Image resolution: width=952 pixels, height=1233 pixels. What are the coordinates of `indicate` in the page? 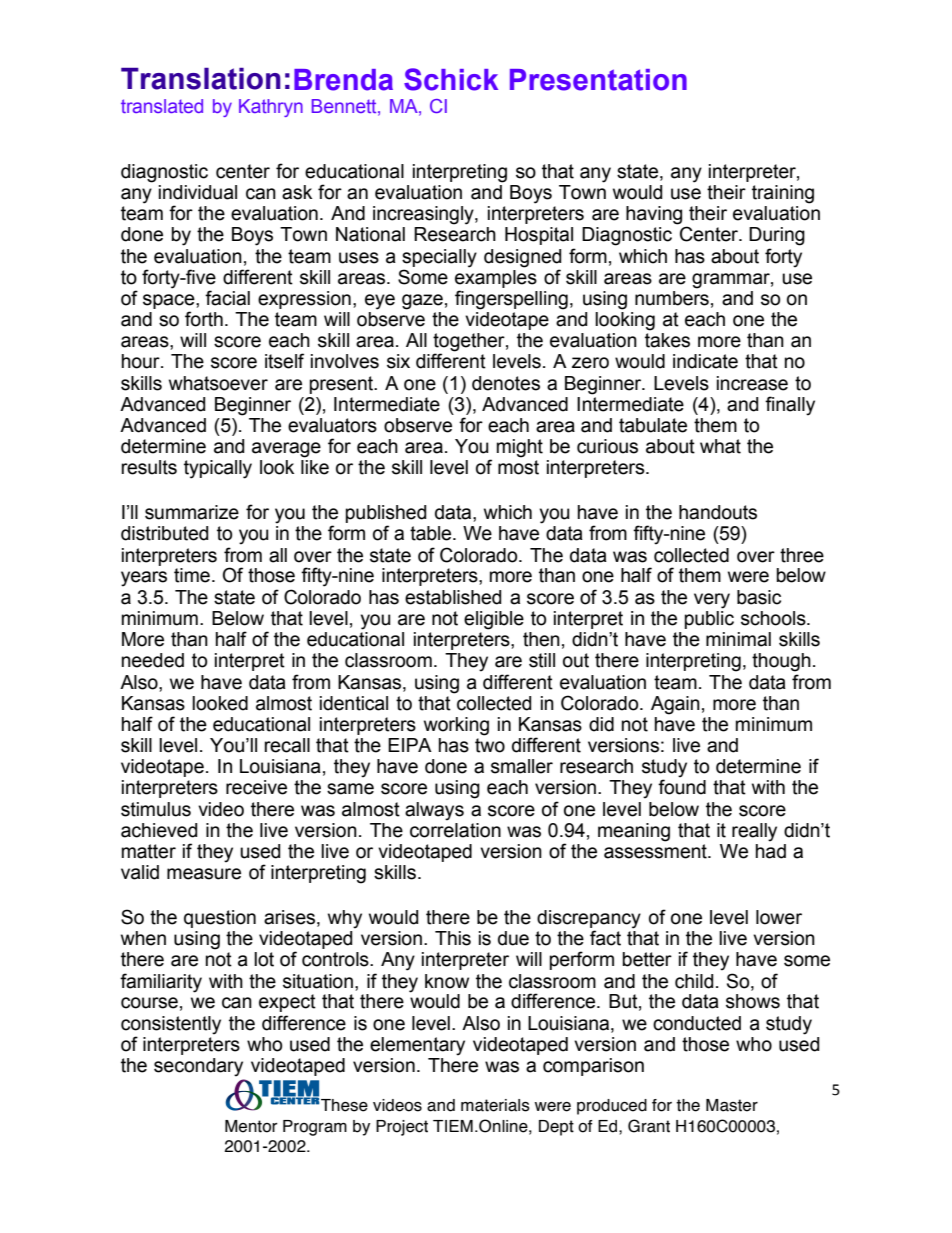 It's located at (705, 361).
